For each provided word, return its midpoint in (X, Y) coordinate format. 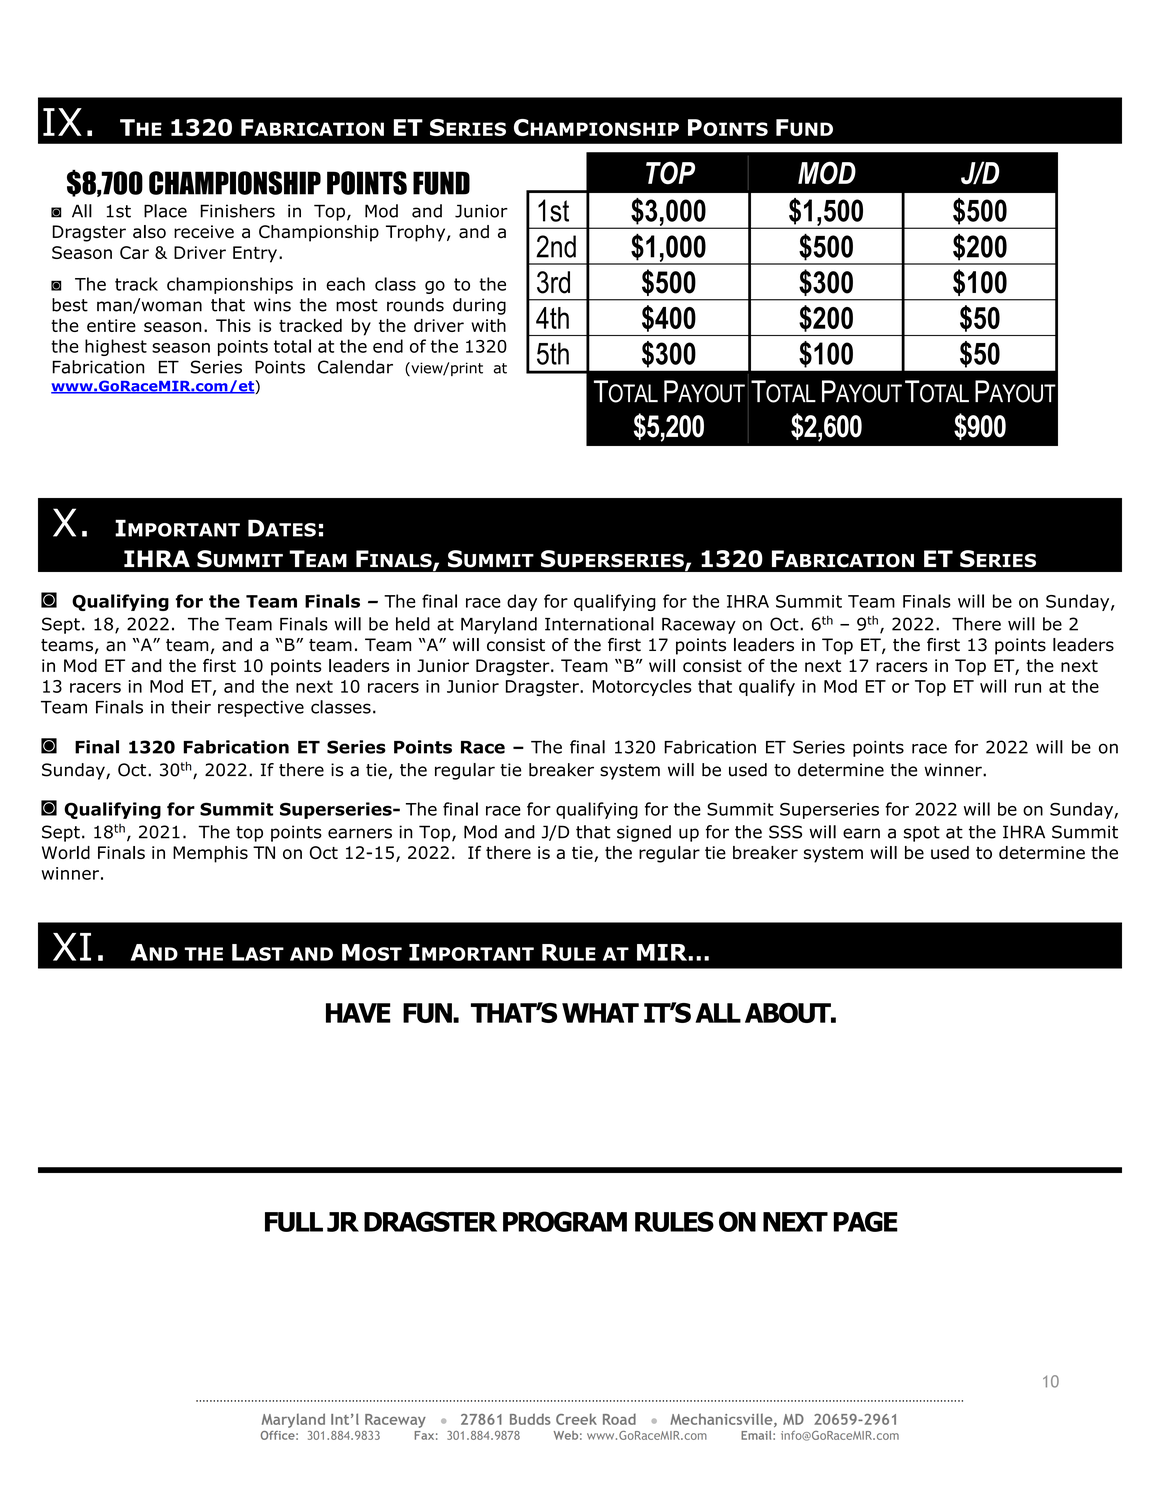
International (599, 624)
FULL (294, 1222)
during (479, 306)
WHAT (600, 1013)
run (1028, 688)
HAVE (358, 1013)
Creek (576, 1419)
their (191, 707)
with (488, 325)
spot (922, 834)
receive (204, 231)
